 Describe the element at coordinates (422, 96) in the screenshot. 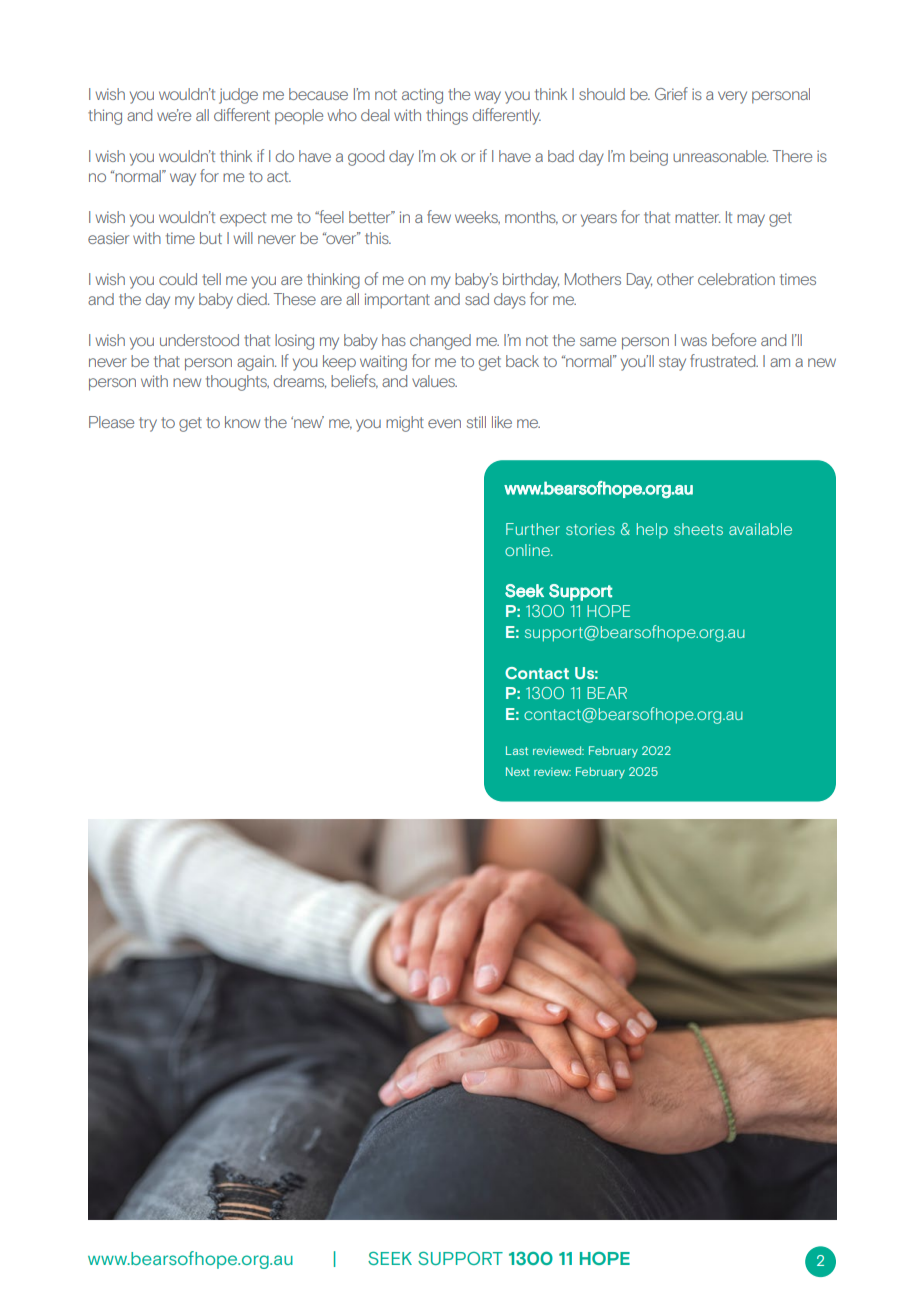

I see `acting` at that location.
